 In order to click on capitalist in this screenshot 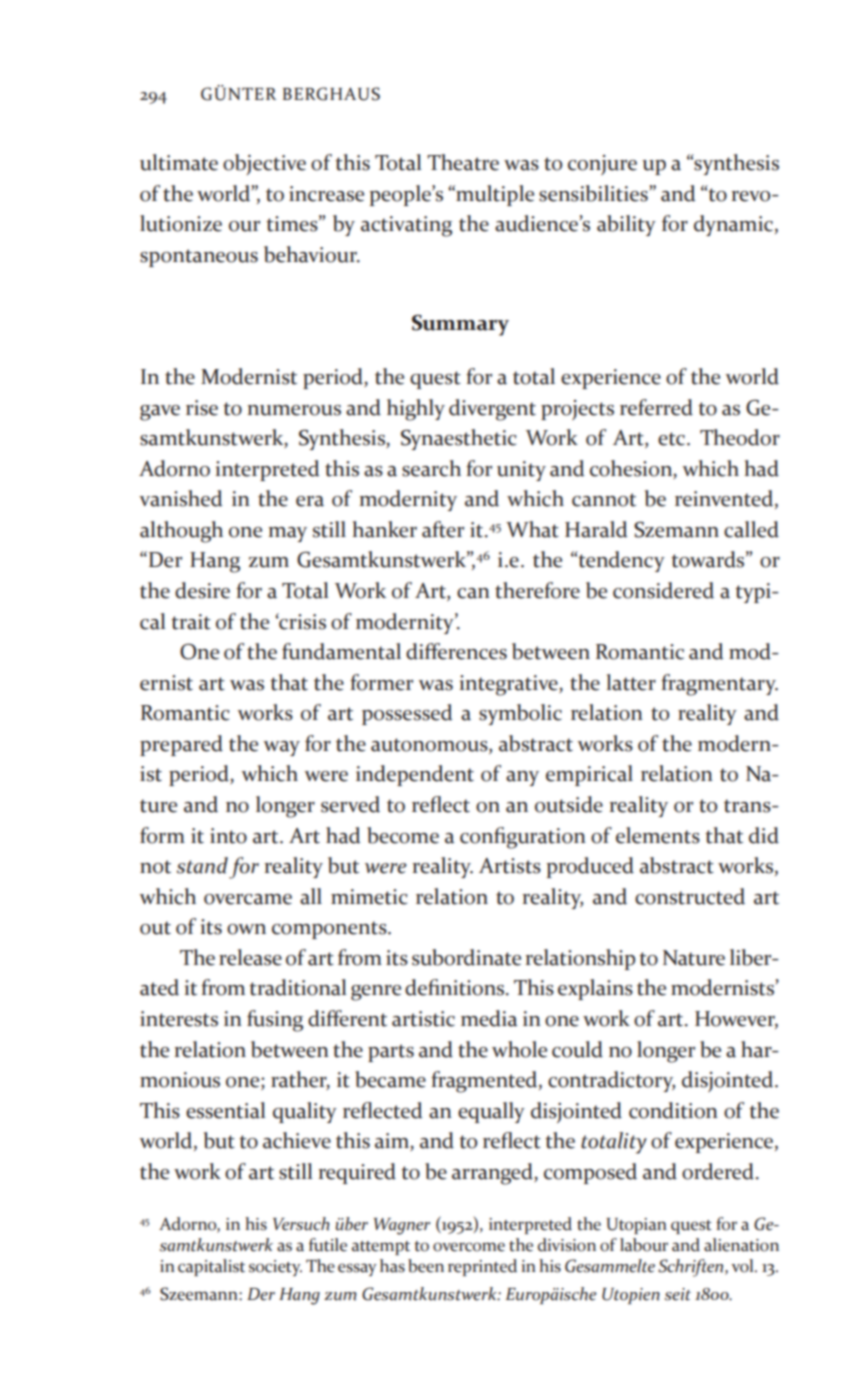, I will do `click(211, 1267)`.
